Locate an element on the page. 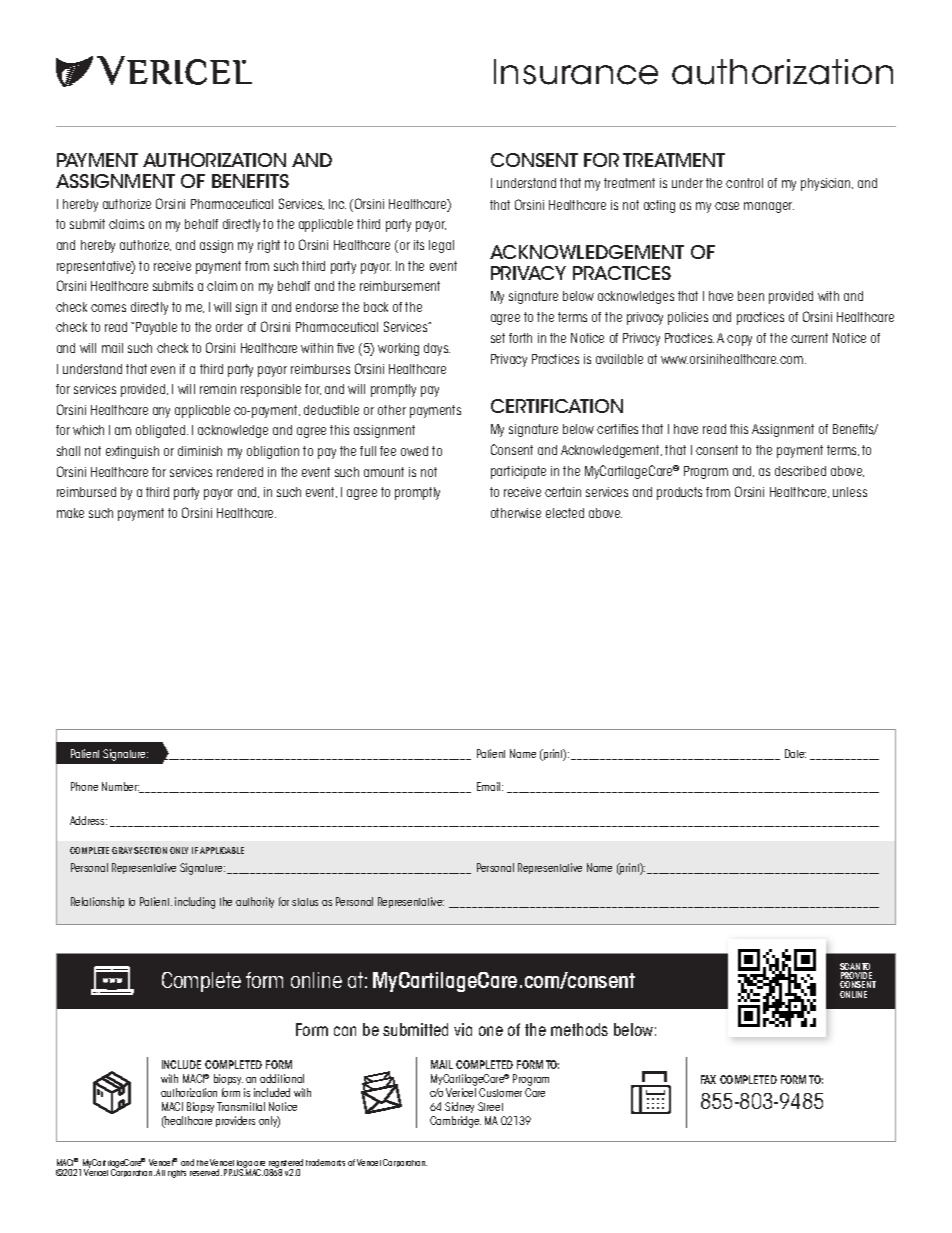 Image resolution: width=952 pixels, height=1233 pixels. Insurance is located at coordinates (576, 72).
